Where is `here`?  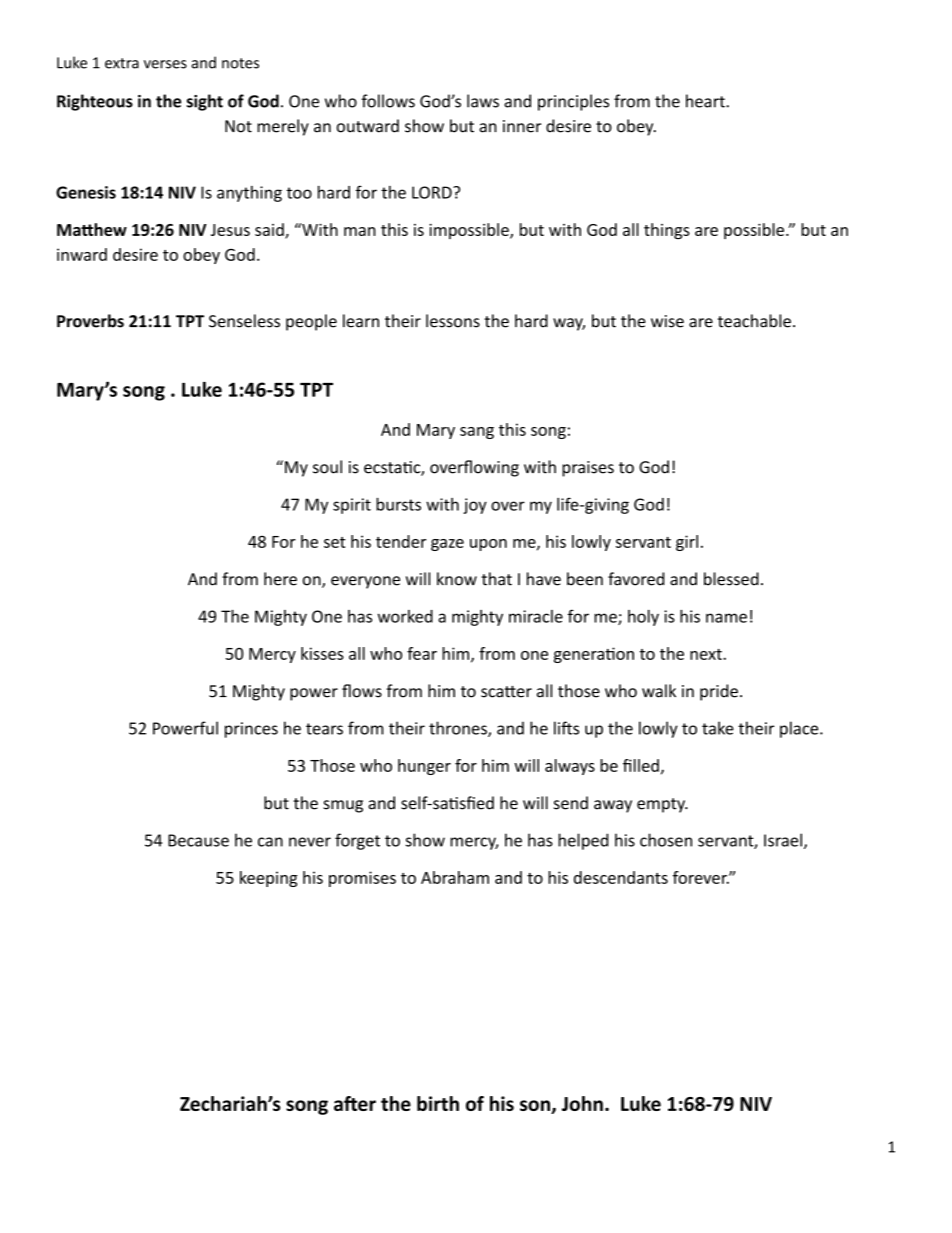
here is located at coordinates (280, 579).
